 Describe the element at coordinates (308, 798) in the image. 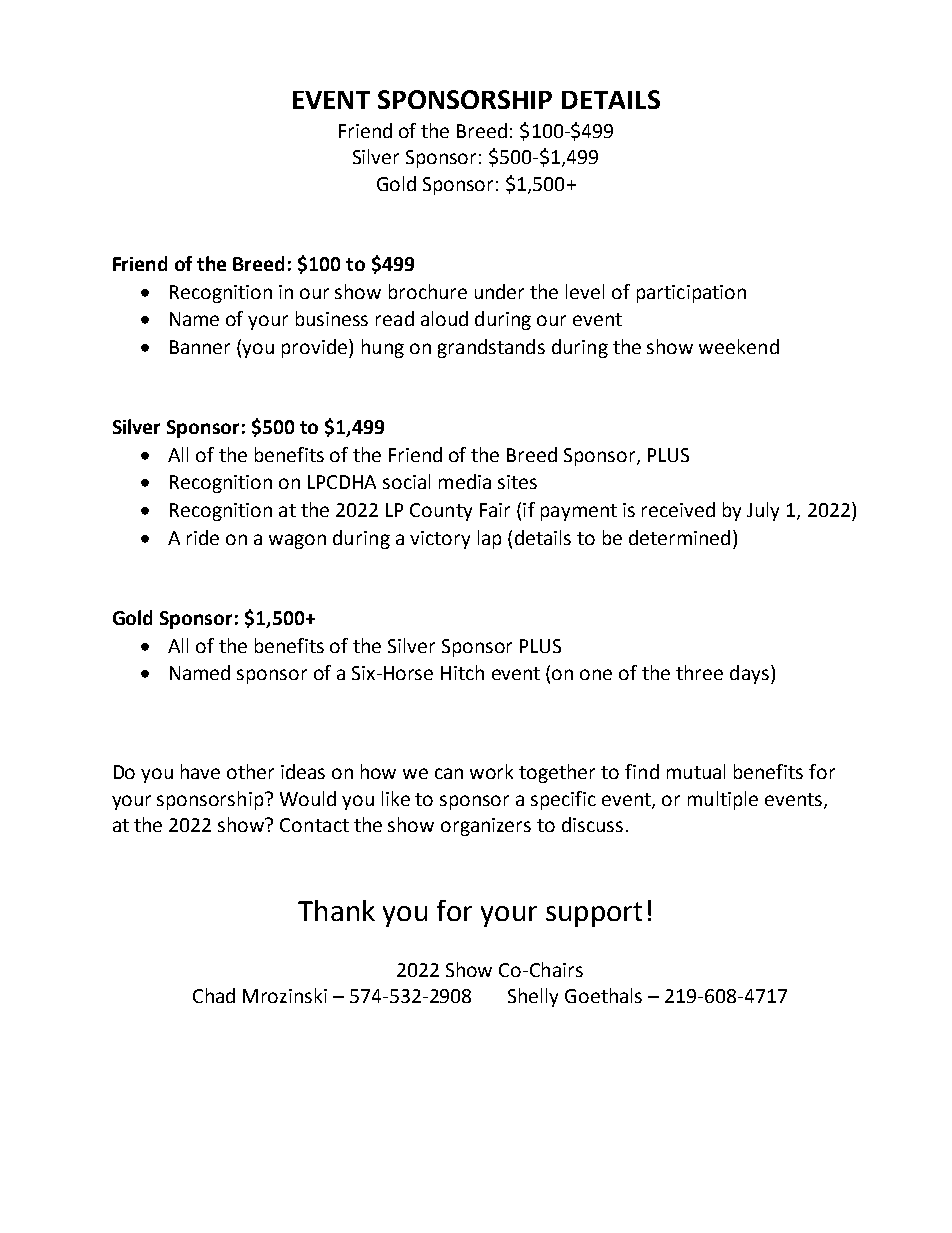

I see `Would` at that location.
